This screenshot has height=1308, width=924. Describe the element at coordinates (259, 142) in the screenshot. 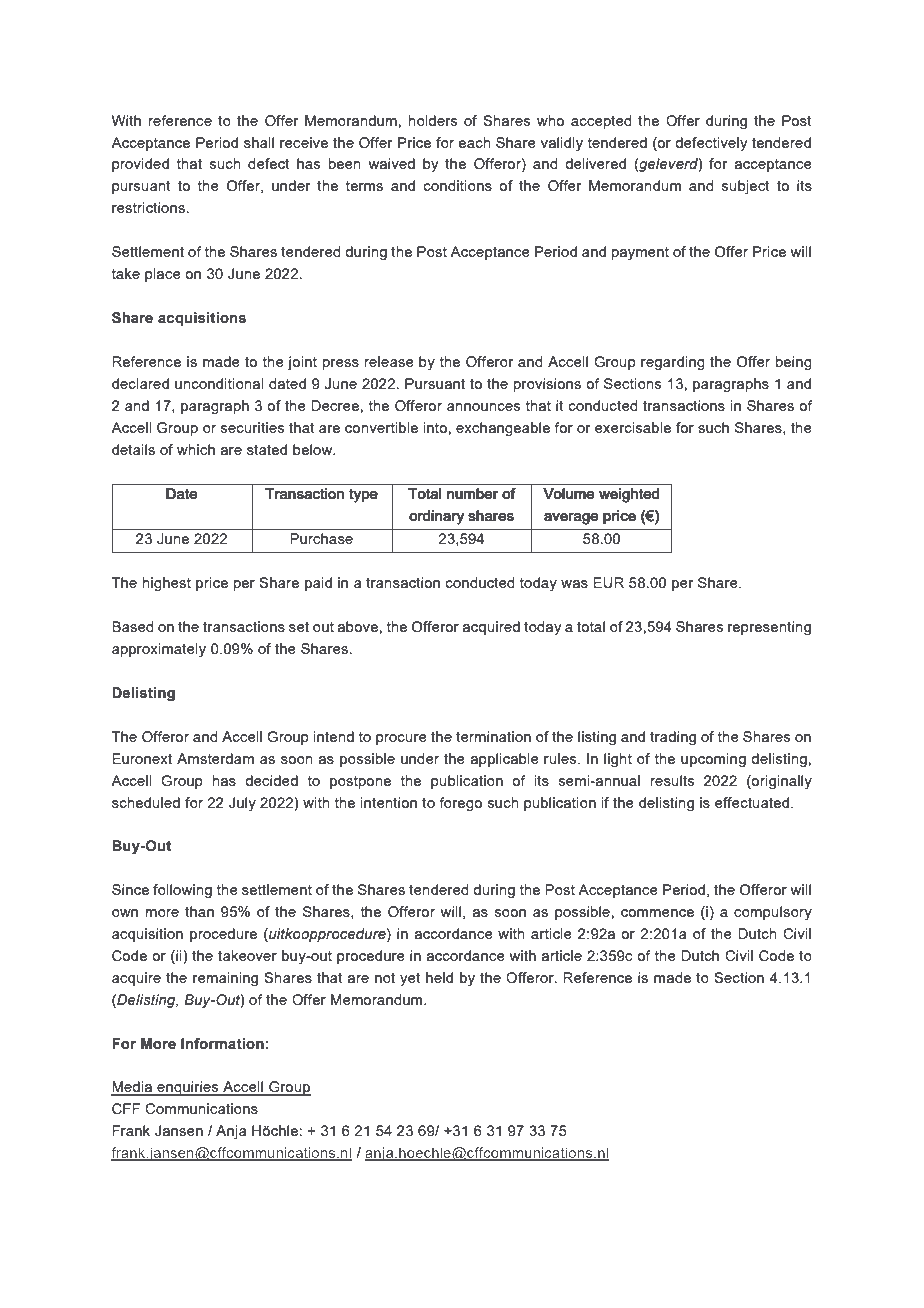

I see `shall` at that location.
